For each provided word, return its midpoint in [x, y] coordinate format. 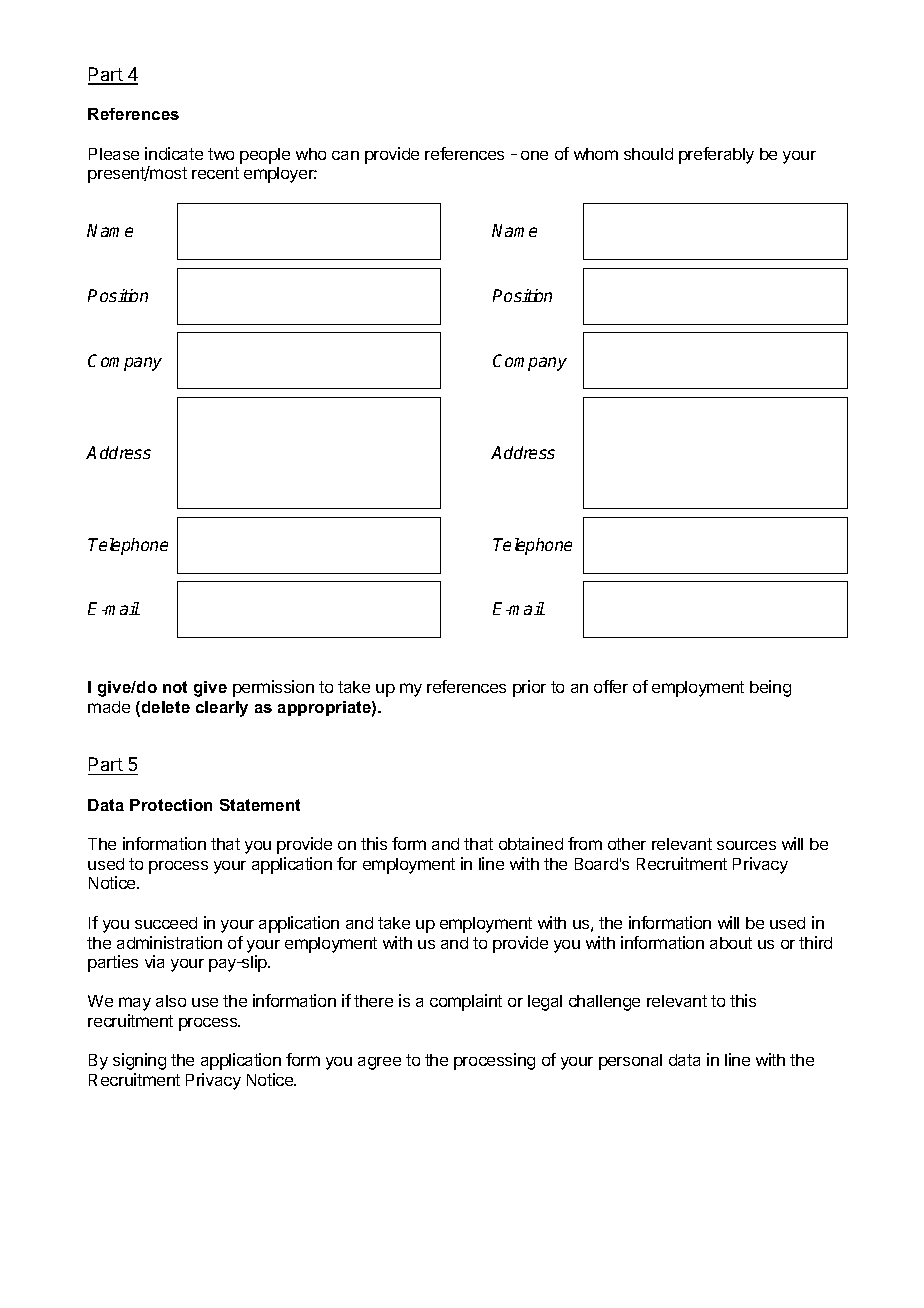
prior [529, 688]
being [770, 688]
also [171, 1001]
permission [273, 688]
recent [215, 173]
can [345, 155]
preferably [716, 155]
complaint [466, 1002]
